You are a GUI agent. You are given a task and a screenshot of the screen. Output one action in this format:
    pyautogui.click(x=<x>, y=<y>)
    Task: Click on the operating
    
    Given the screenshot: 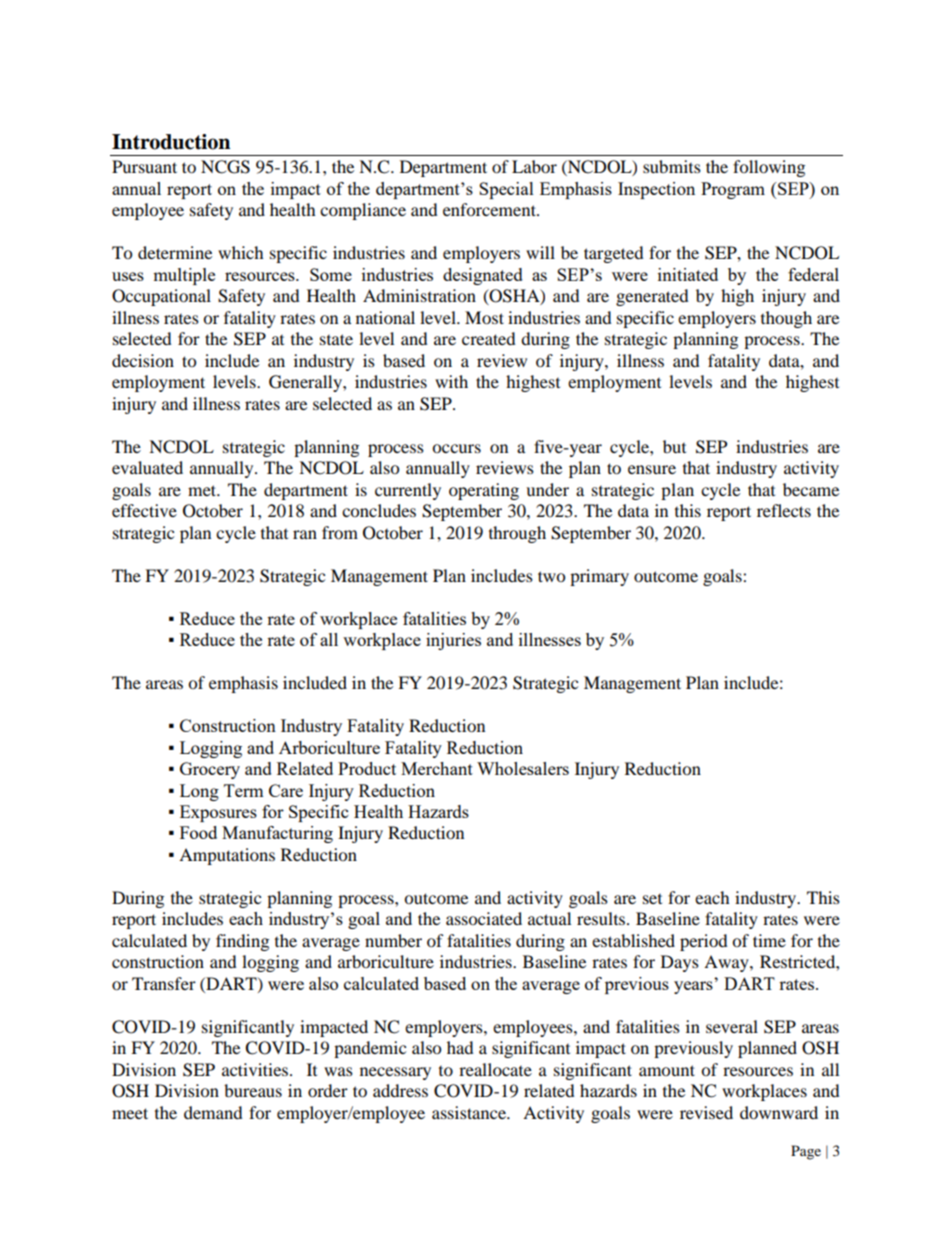 What is the action you would take?
    pyautogui.click(x=484, y=491)
